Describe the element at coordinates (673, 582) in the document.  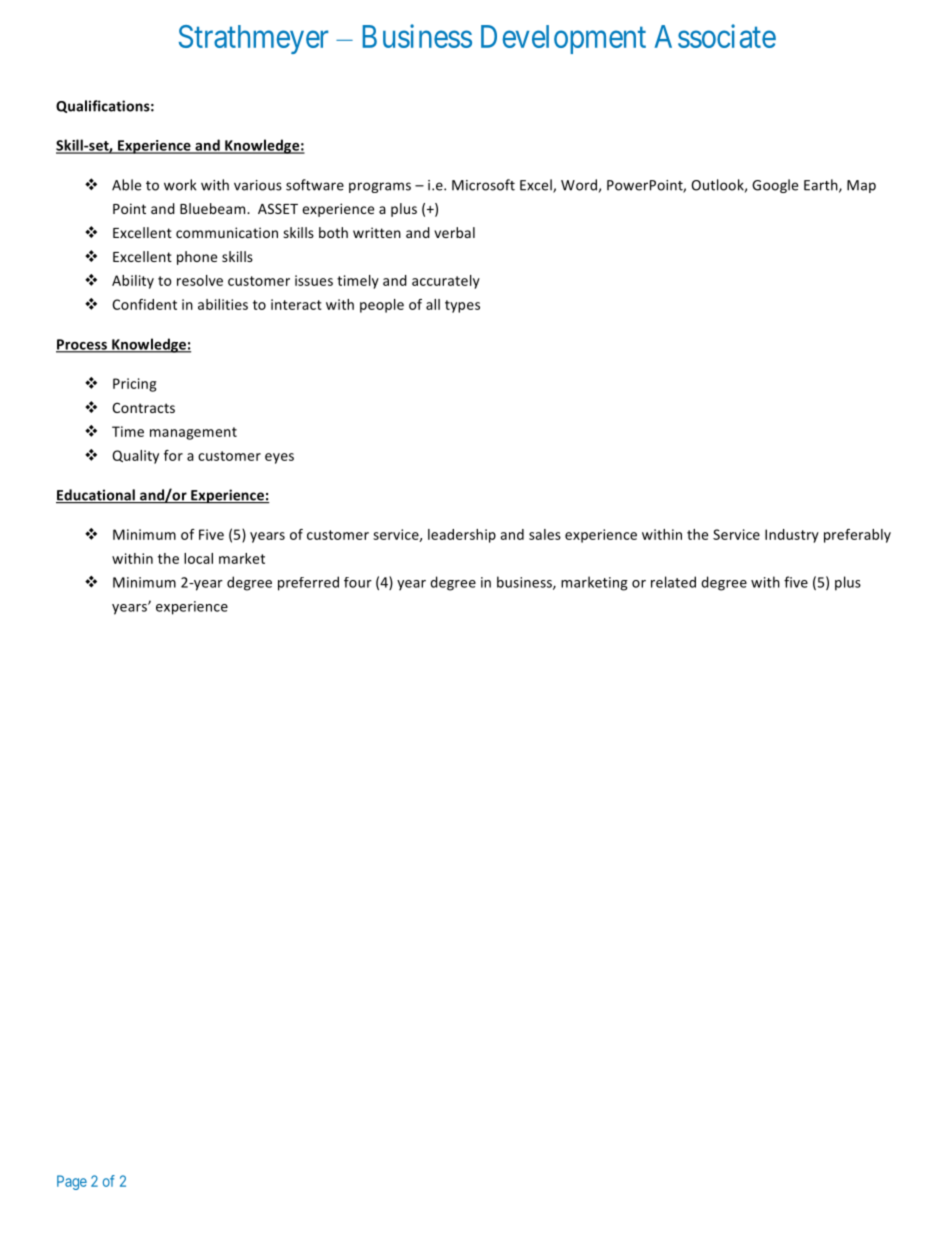
I see `related` at that location.
